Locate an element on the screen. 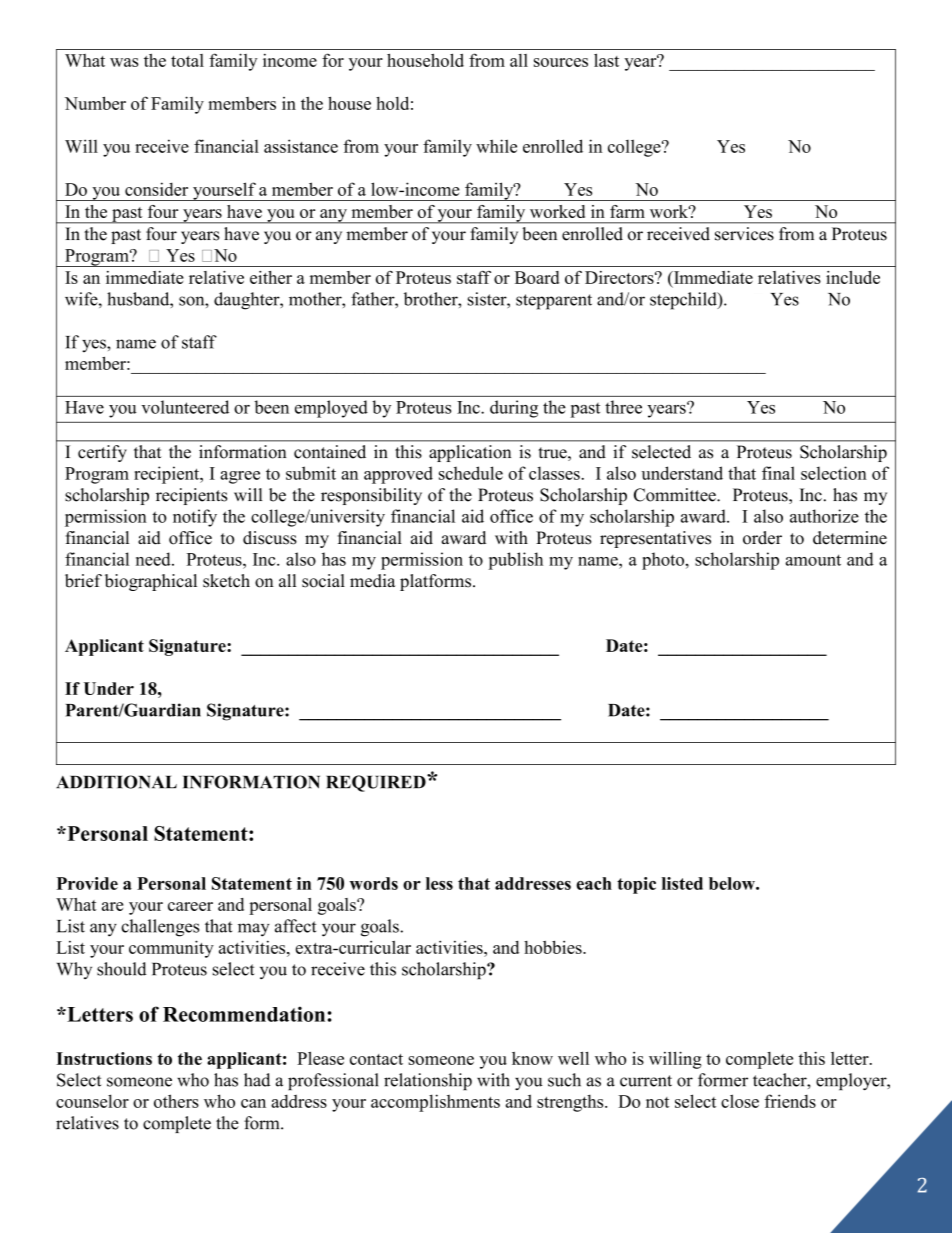 Image resolution: width=952 pixels, height=1233 pixels. last is located at coordinates (606, 60).
